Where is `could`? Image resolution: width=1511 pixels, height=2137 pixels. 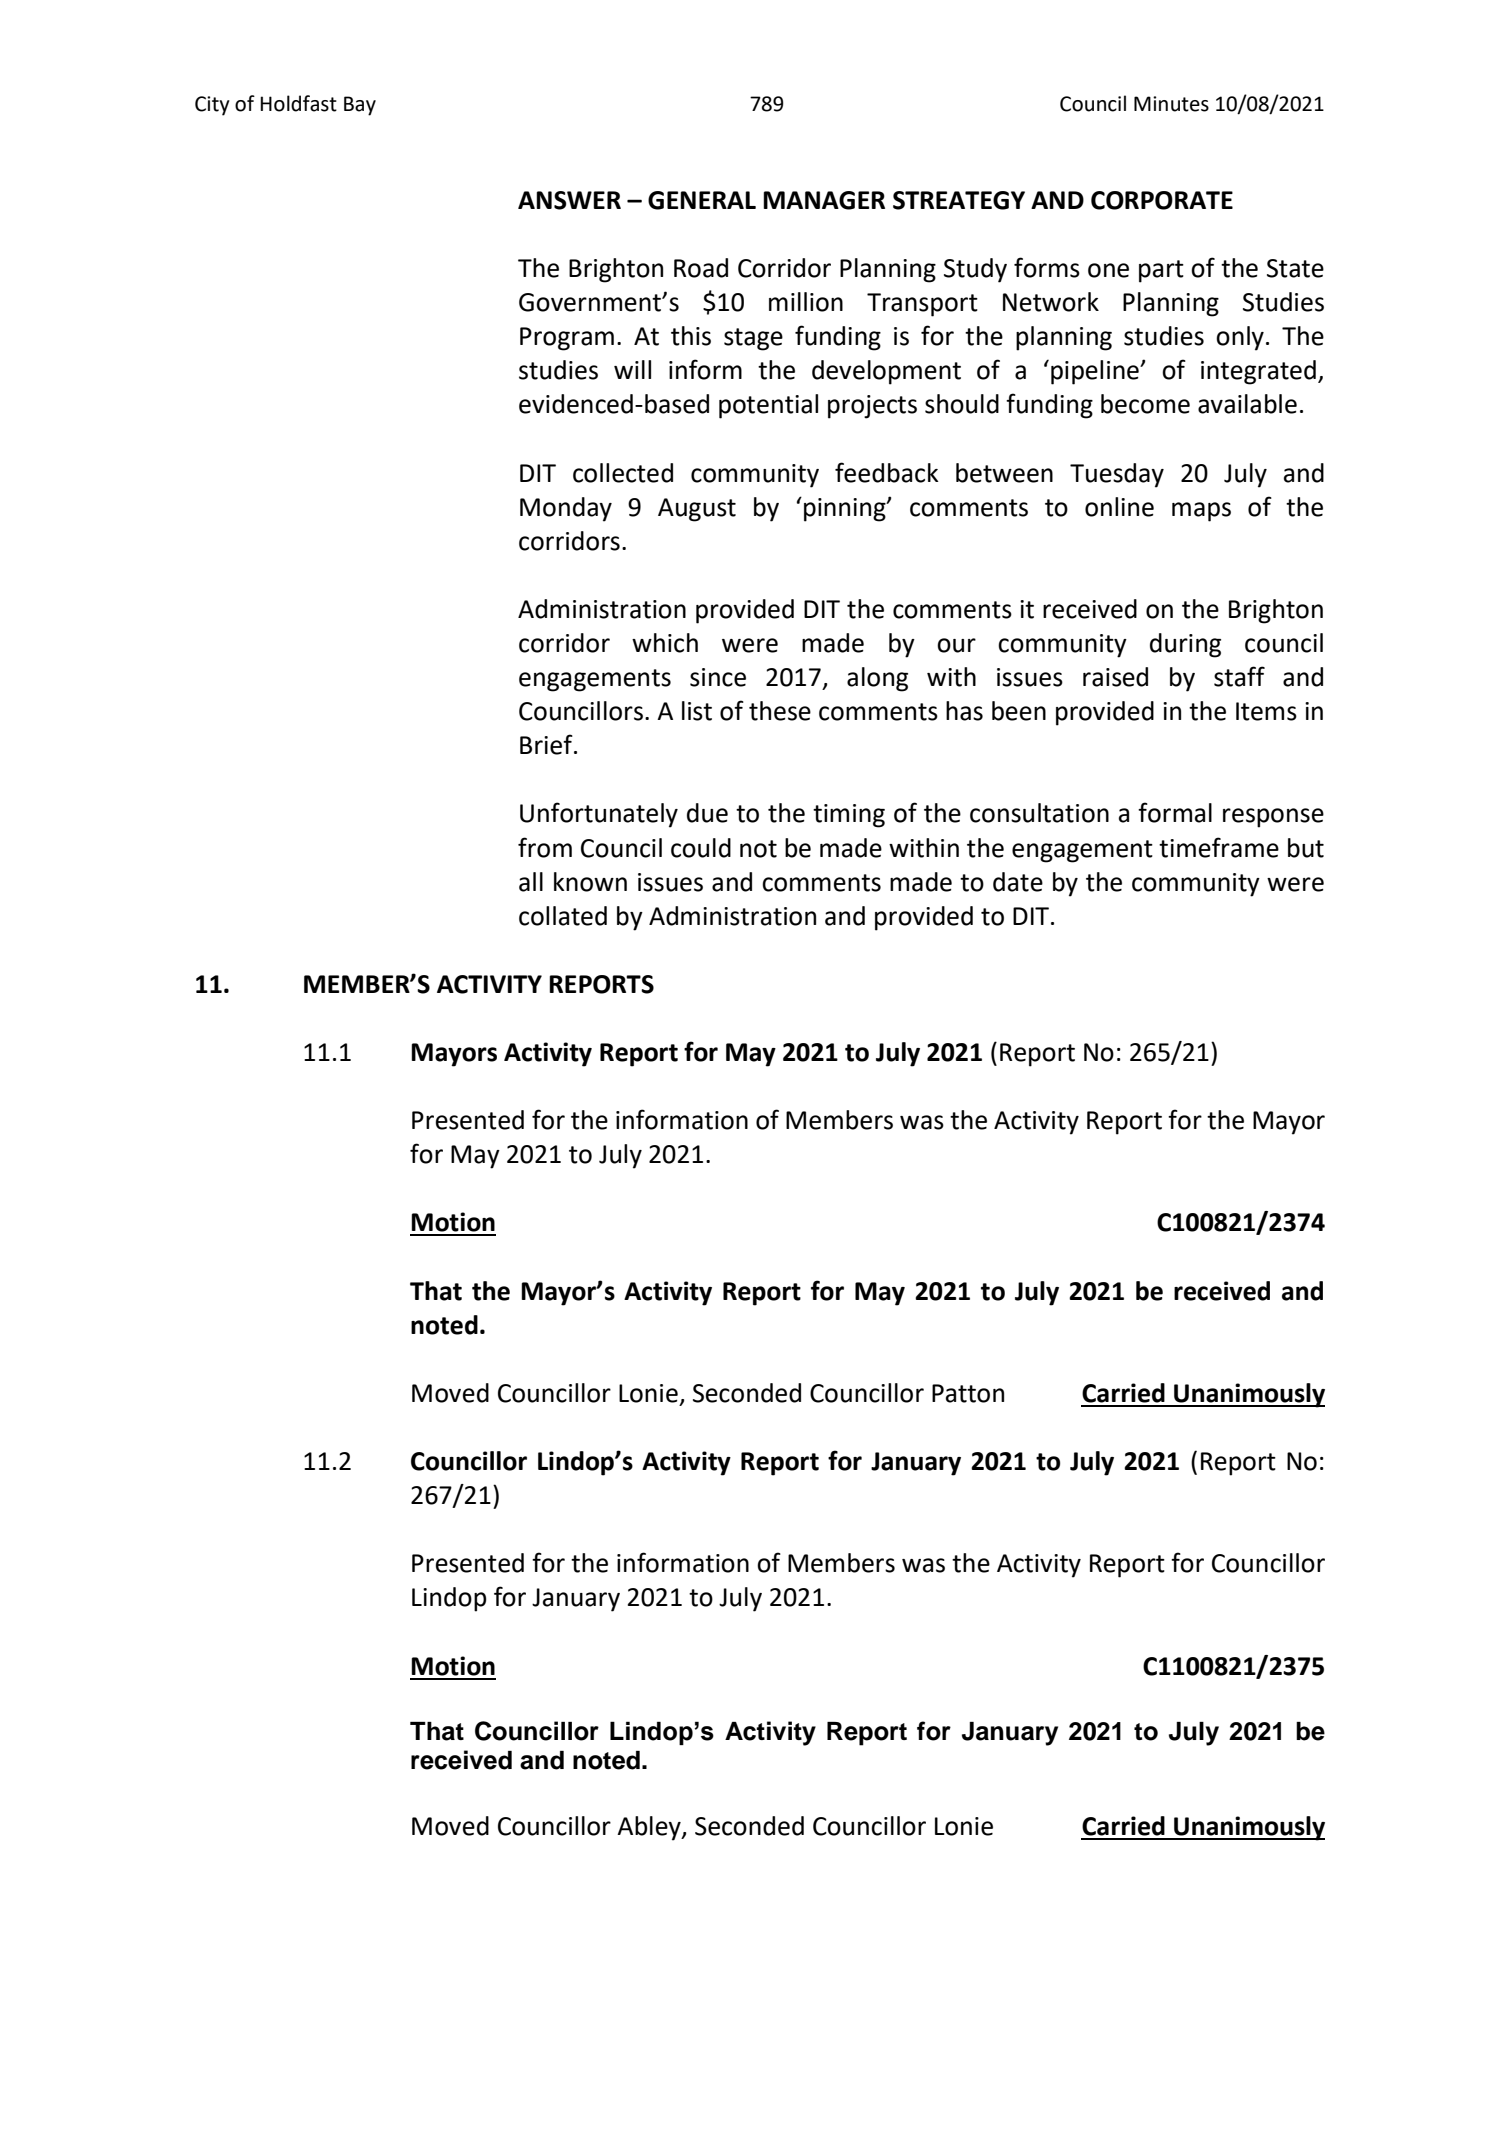
could is located at coordinates (701, 848).
